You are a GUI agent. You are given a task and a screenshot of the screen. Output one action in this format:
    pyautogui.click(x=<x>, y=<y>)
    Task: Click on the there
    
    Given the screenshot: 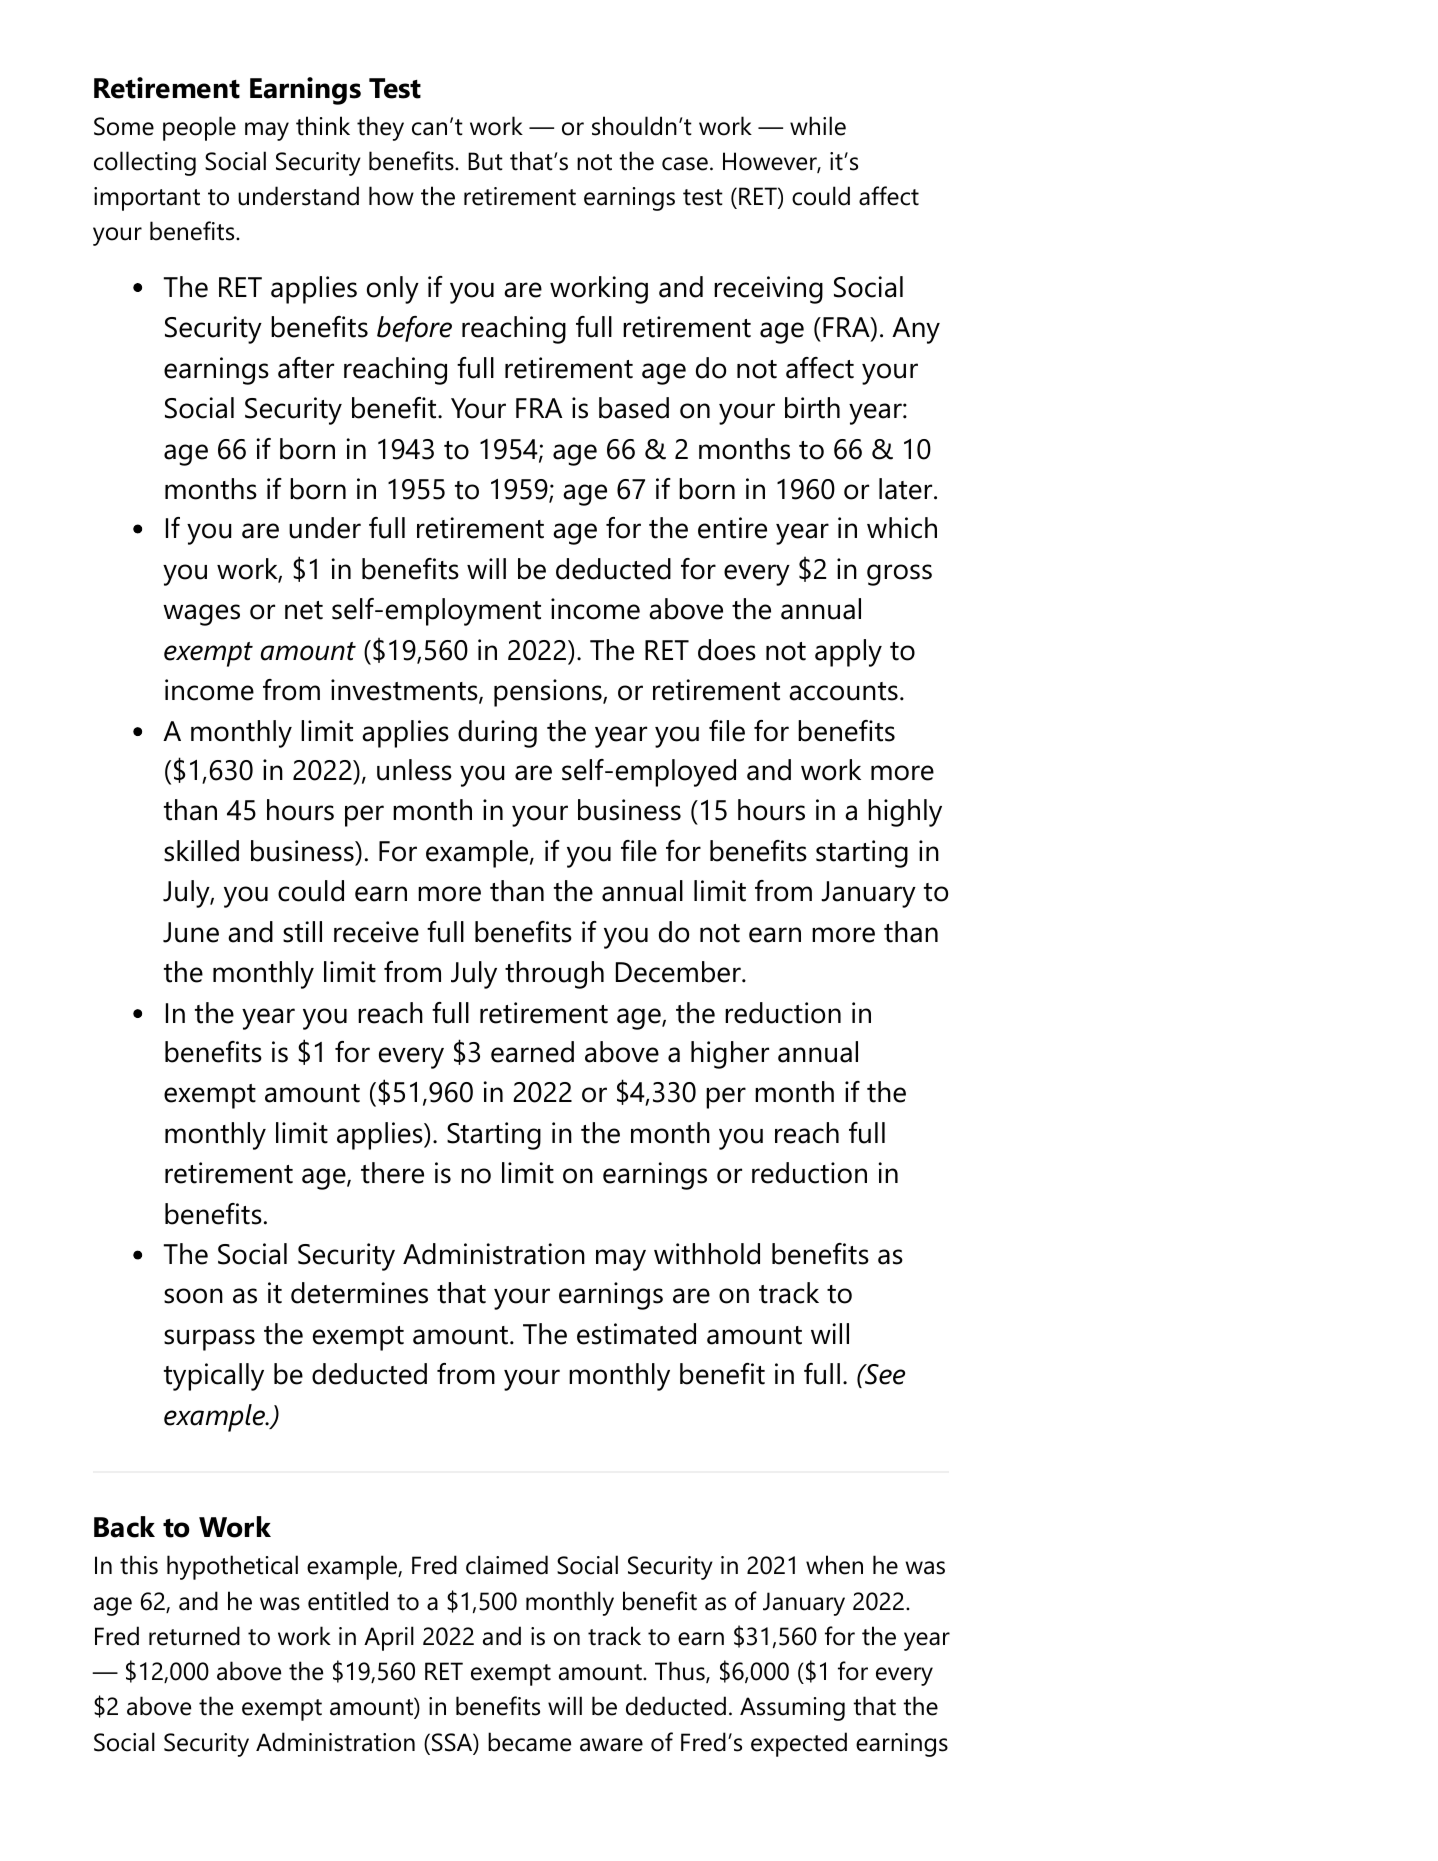 What is the action you would take?
    pyautogui.click(x=392, y=1173)
